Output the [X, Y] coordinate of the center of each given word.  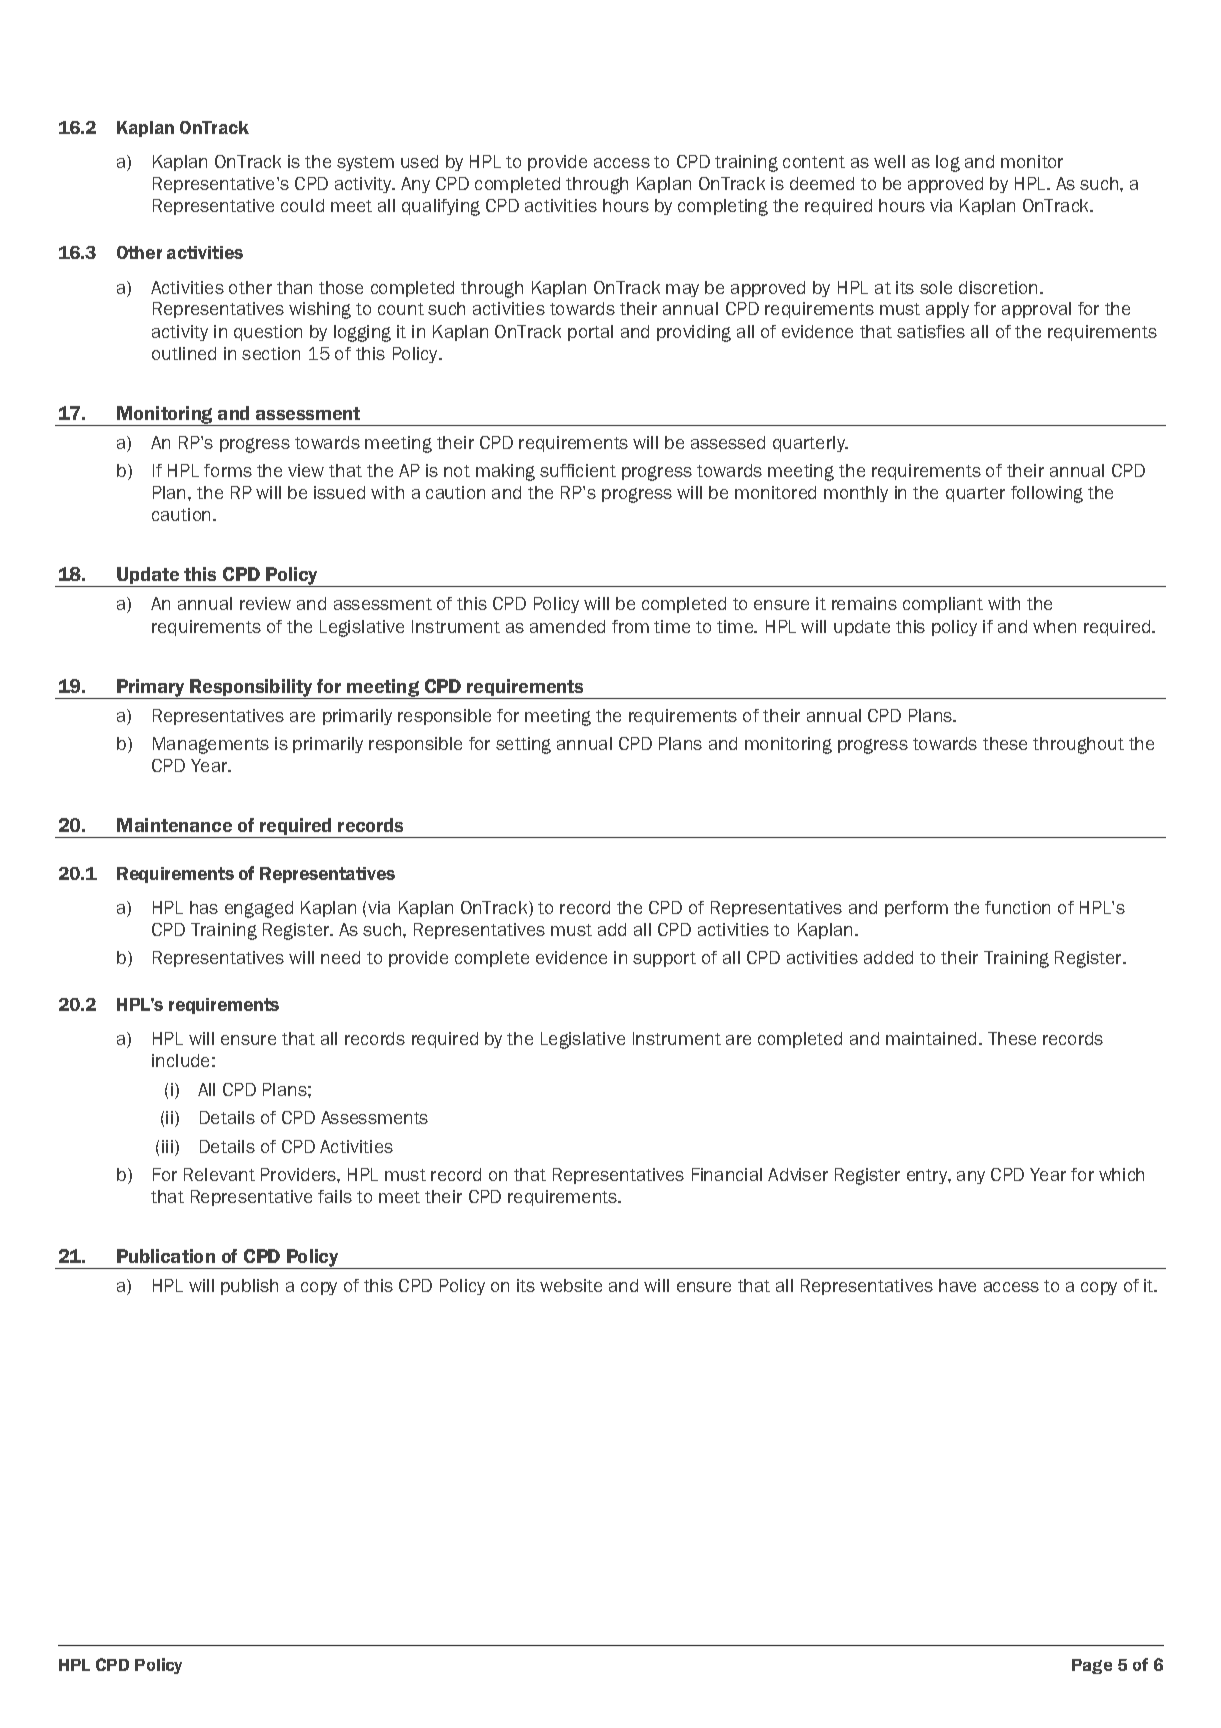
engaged [259, 909]
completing [723, 207]
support [664, 959]
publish [249, 1287]
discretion [998, 287]
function [1017, 907]
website [571, 1285]
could [302, 205]
